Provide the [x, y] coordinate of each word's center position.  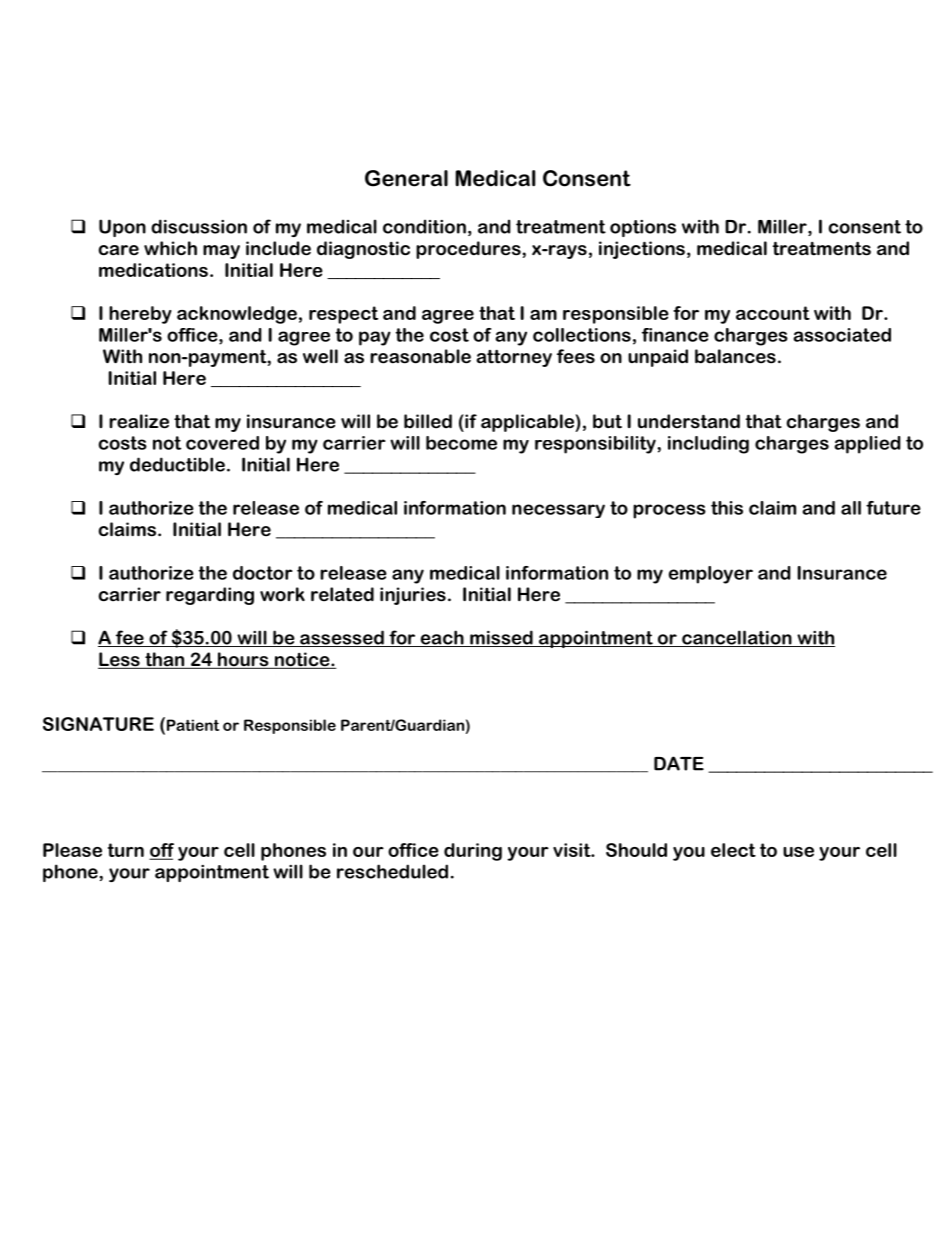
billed [428, 421]
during [473, 852]
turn [126, 850]
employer [711, 575]
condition [424, 226]
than [165, 660]
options [643, 228]
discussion [199, 226]
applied [868, 445]
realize [139, 421]
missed [501, 638]
